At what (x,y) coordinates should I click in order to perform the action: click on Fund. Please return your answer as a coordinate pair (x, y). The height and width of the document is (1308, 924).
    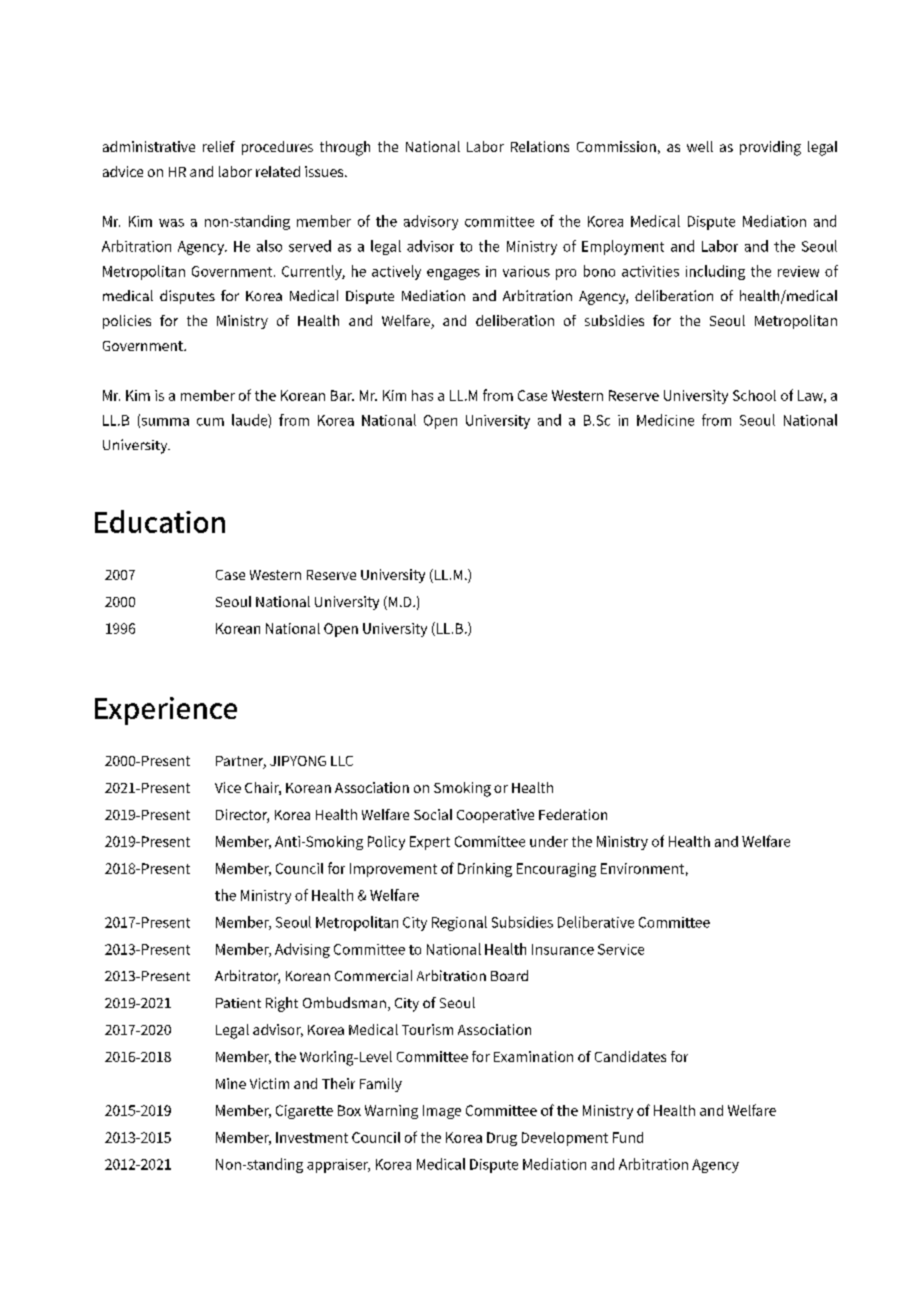
    Looking at the image, I should click on (628, 1137).
